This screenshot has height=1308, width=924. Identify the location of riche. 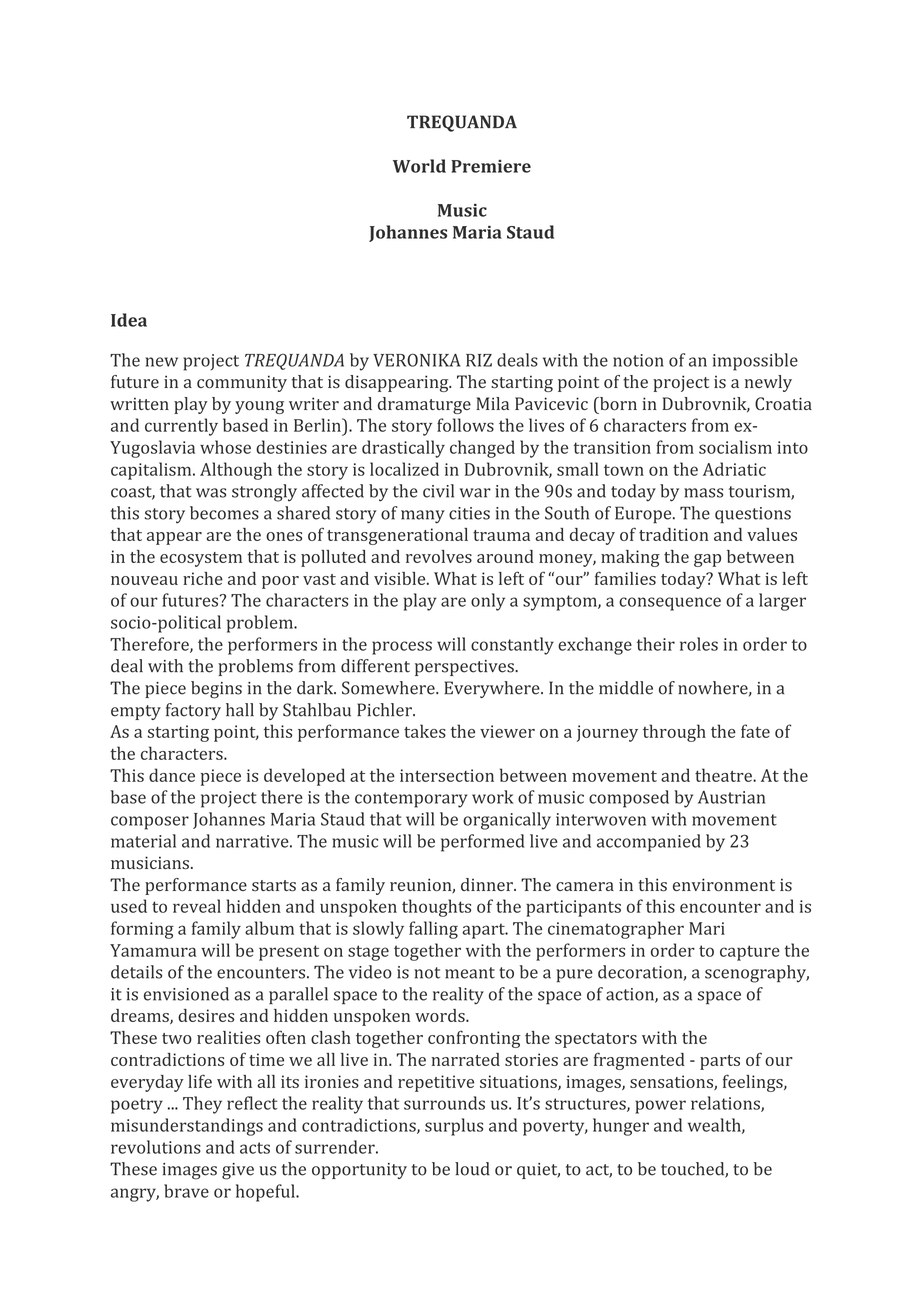
(203, 578).
